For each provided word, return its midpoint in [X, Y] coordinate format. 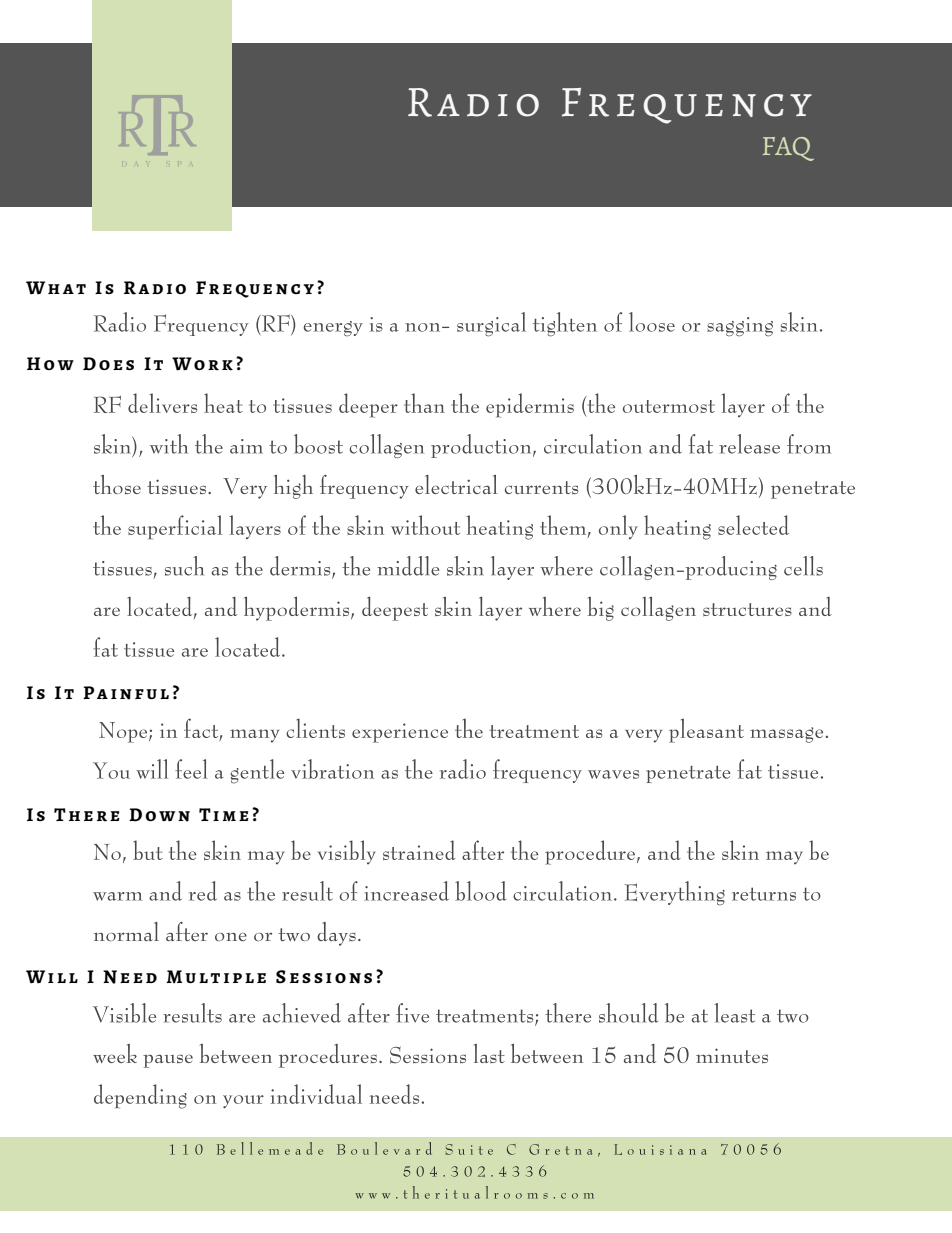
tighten [565, 324]
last [489, 1054]
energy [333, 329]
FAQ [788, 149]
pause [168, 1061]
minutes [732, 1056]
